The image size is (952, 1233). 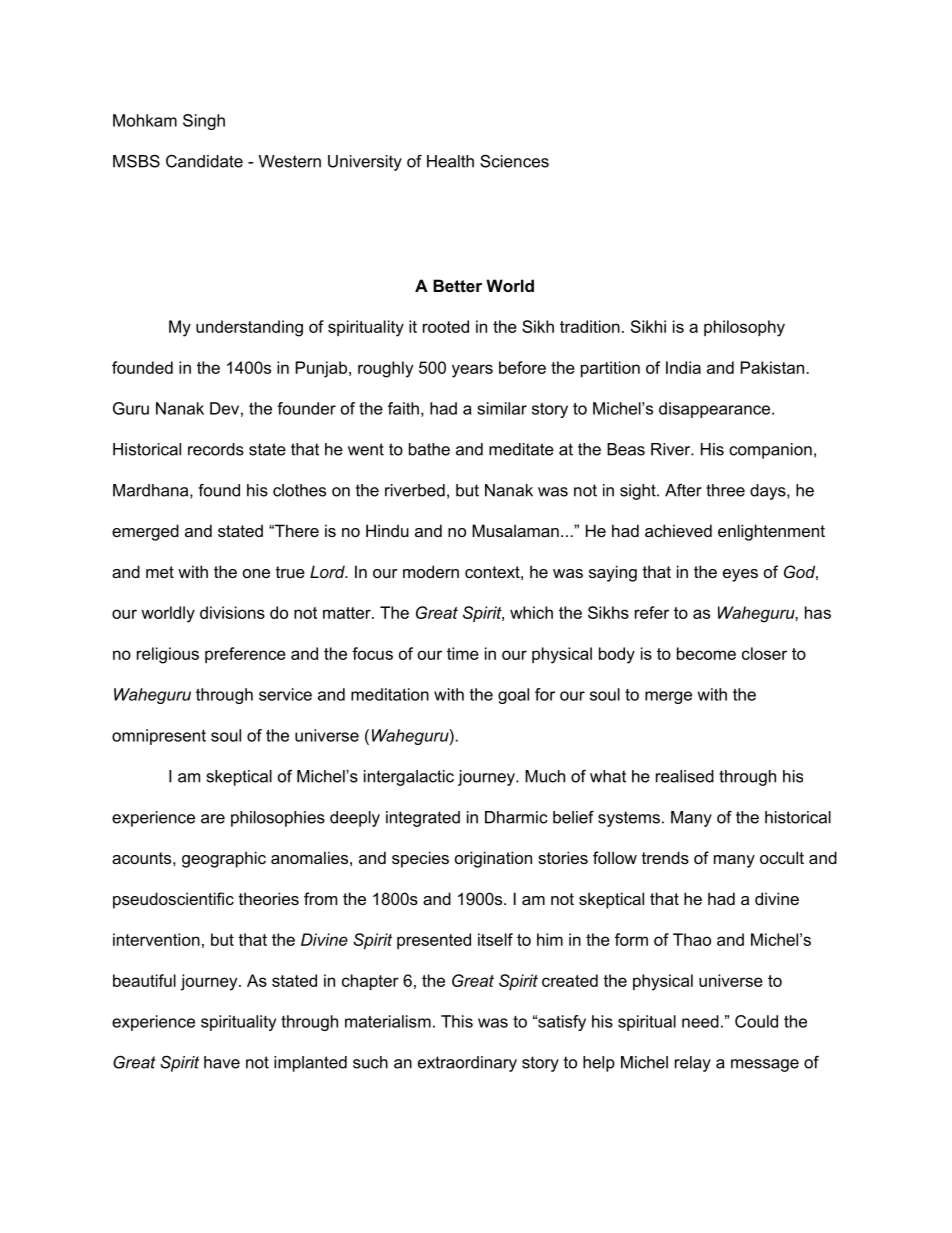 I want to click on records, so click(x=216, y=449).
